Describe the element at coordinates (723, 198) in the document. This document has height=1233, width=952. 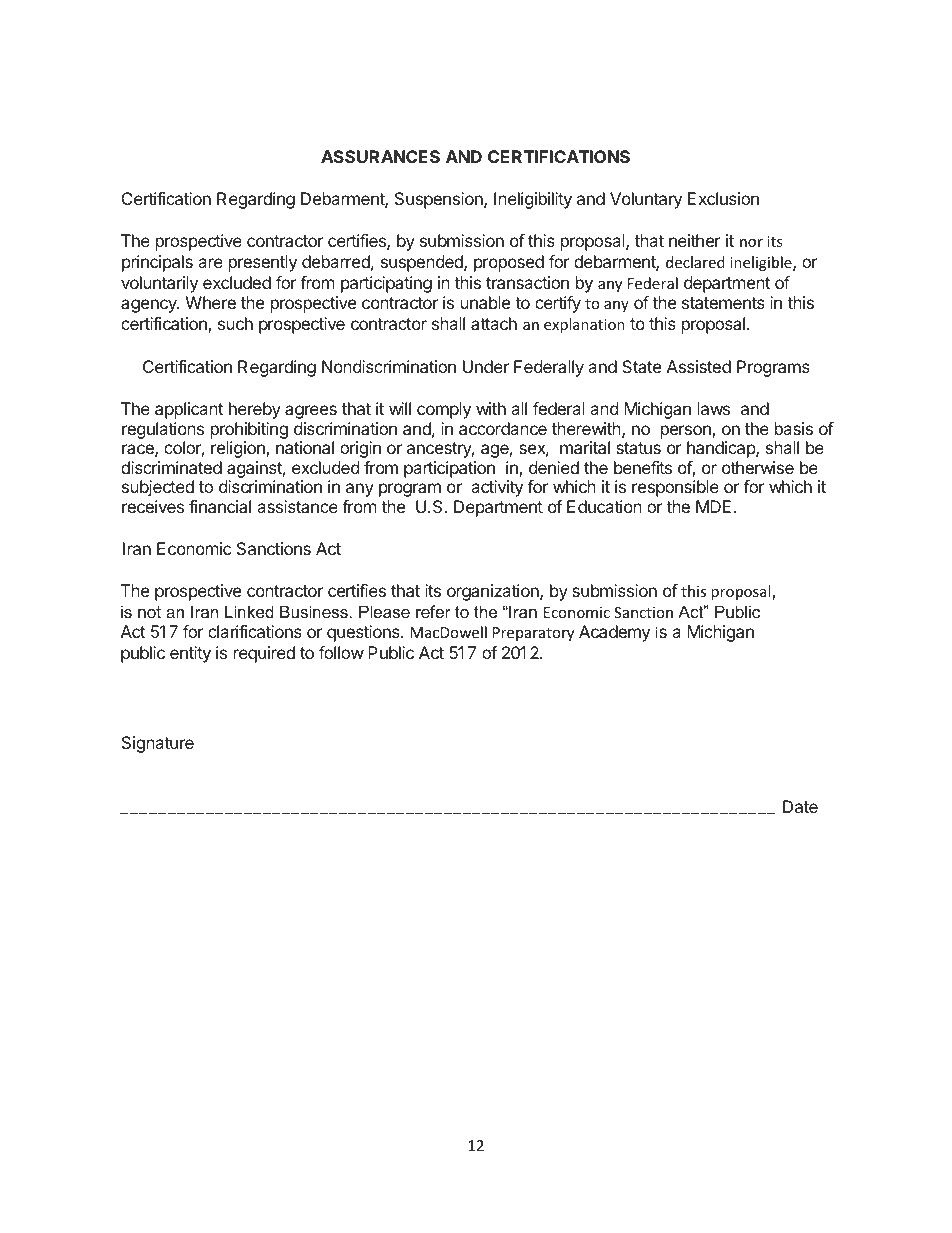
I see `Exclusion` at that location.
